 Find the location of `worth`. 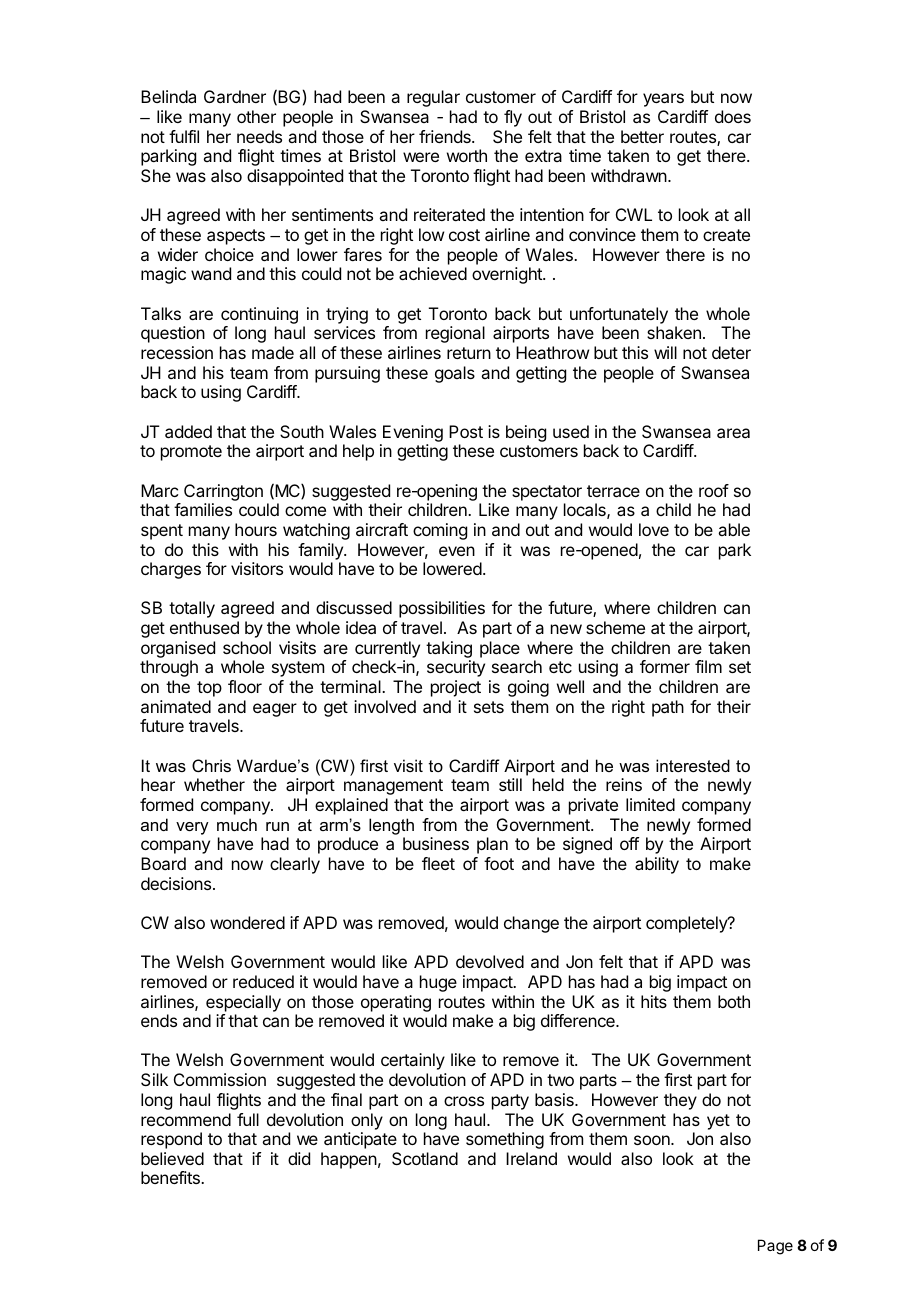

worth is located at coordinates (467, 155).
